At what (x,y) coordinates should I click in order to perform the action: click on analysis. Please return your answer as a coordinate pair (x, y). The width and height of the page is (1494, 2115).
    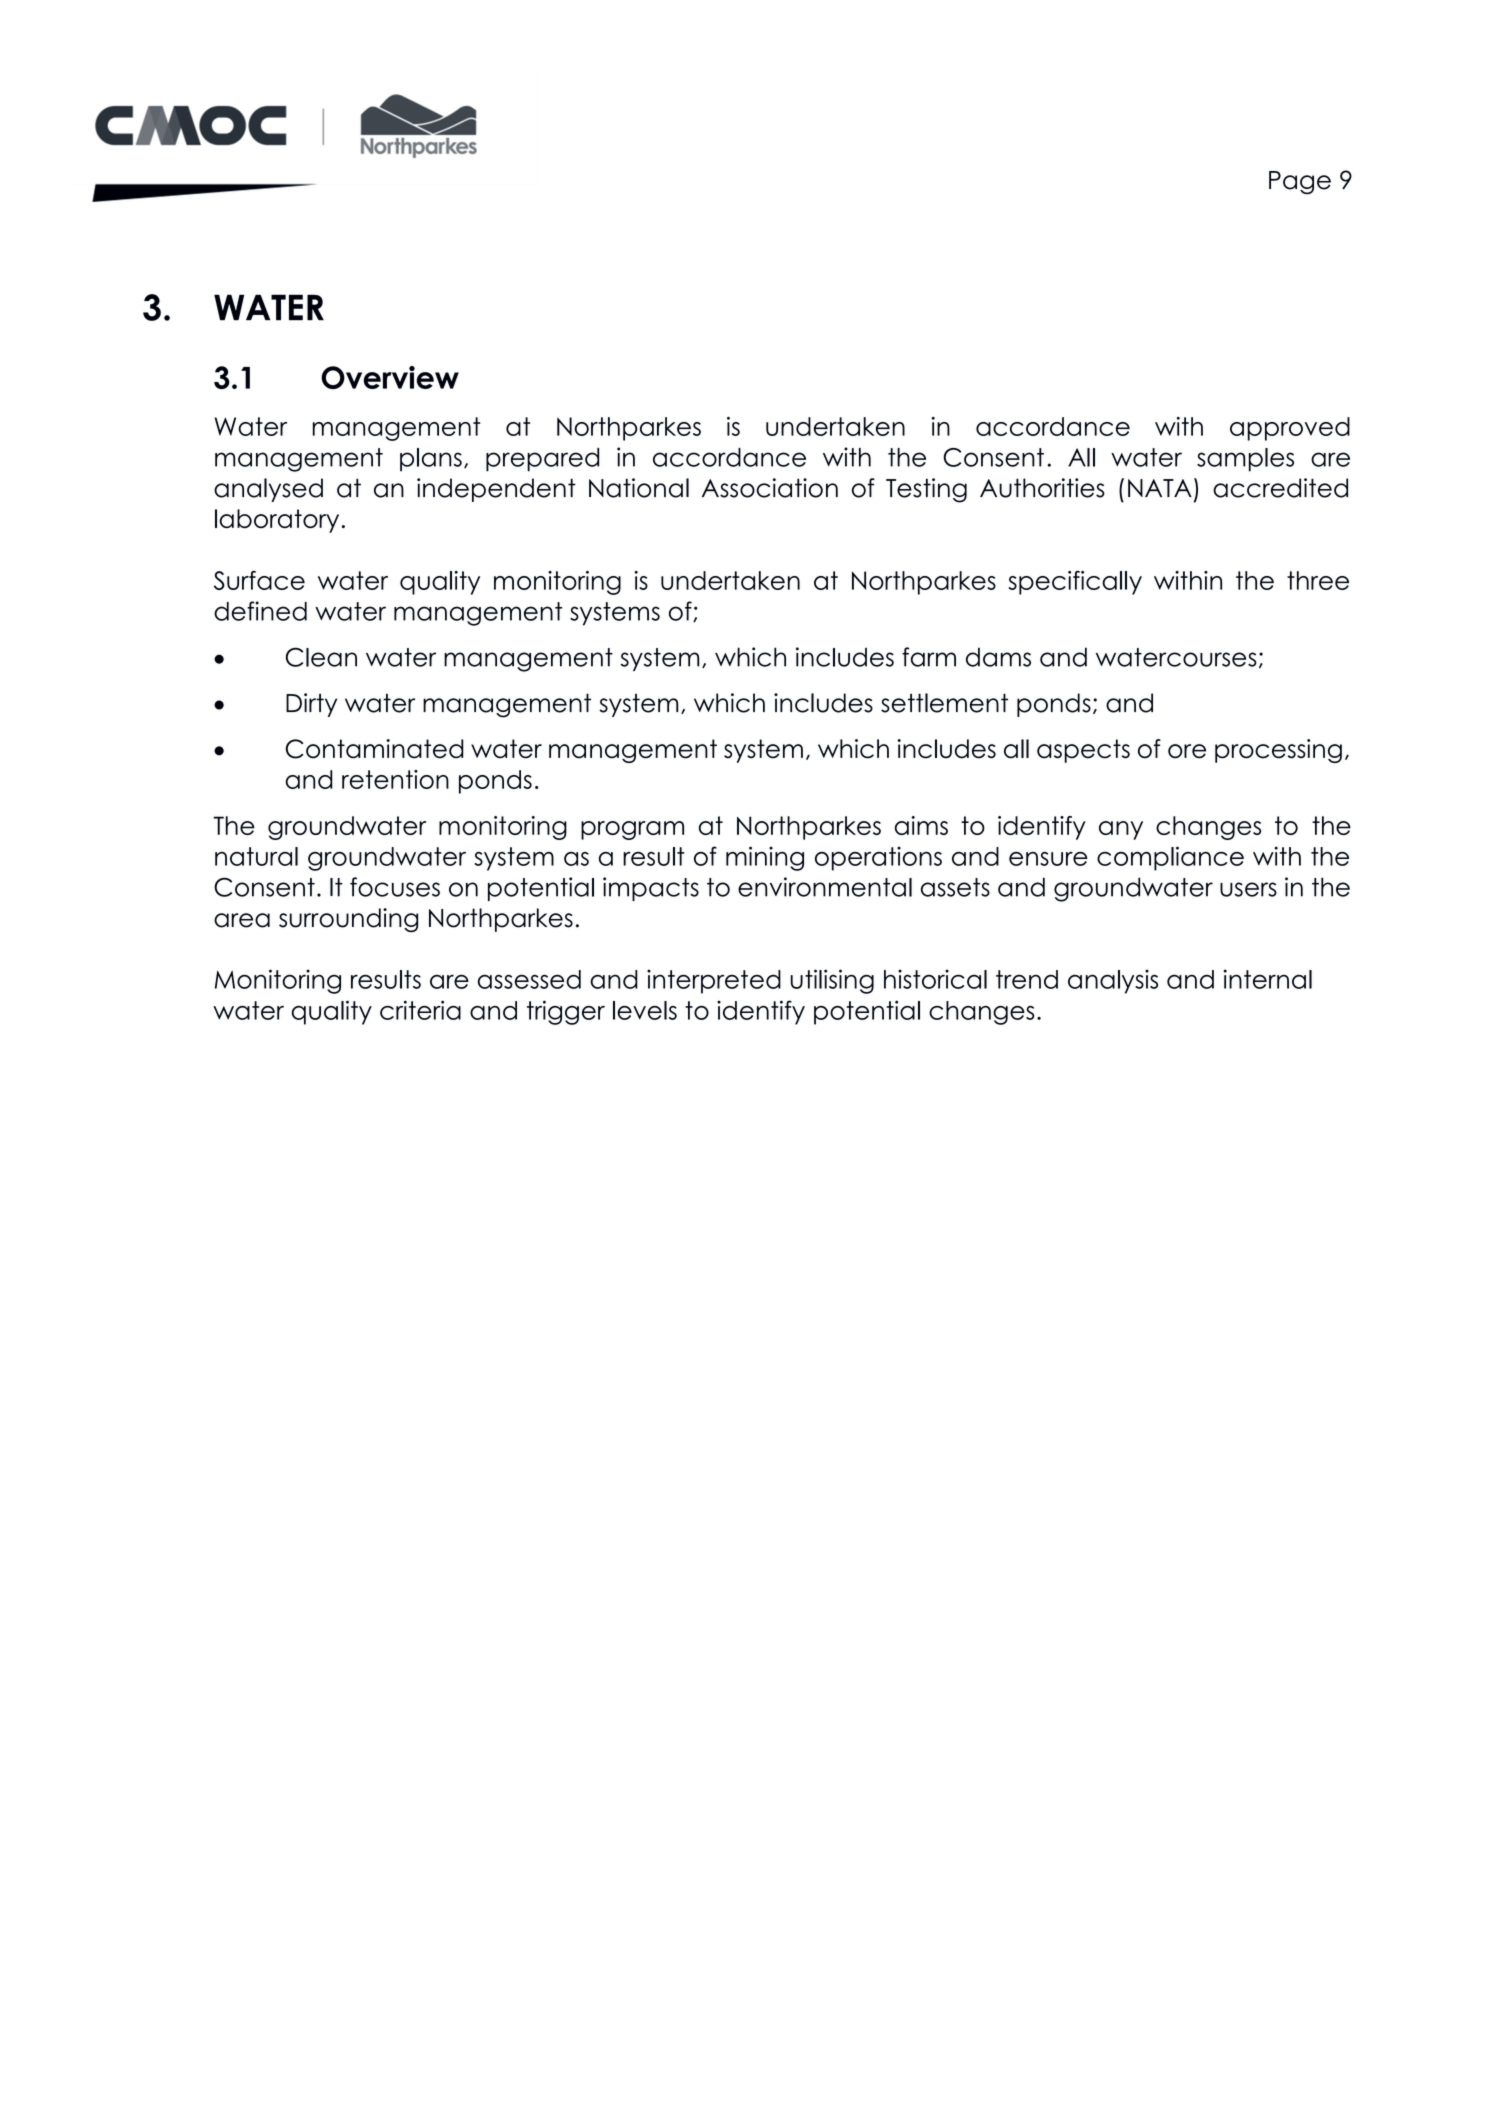
    Looking at the image, I should click on (1113, 981).
